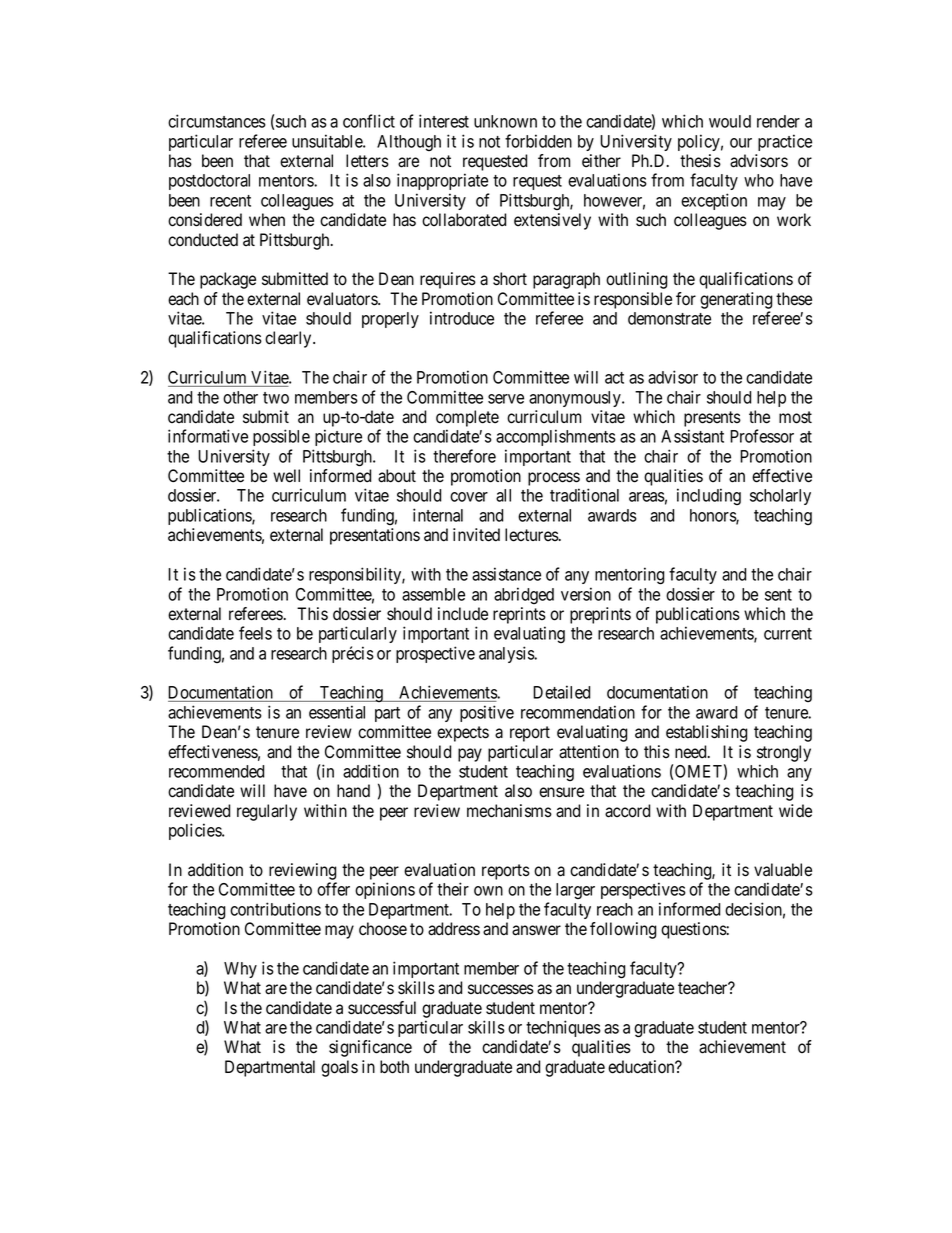  What do you see at coordinates (505, 121) in the screenshot?
I see `unknown` at bounding box center [505, 121].
